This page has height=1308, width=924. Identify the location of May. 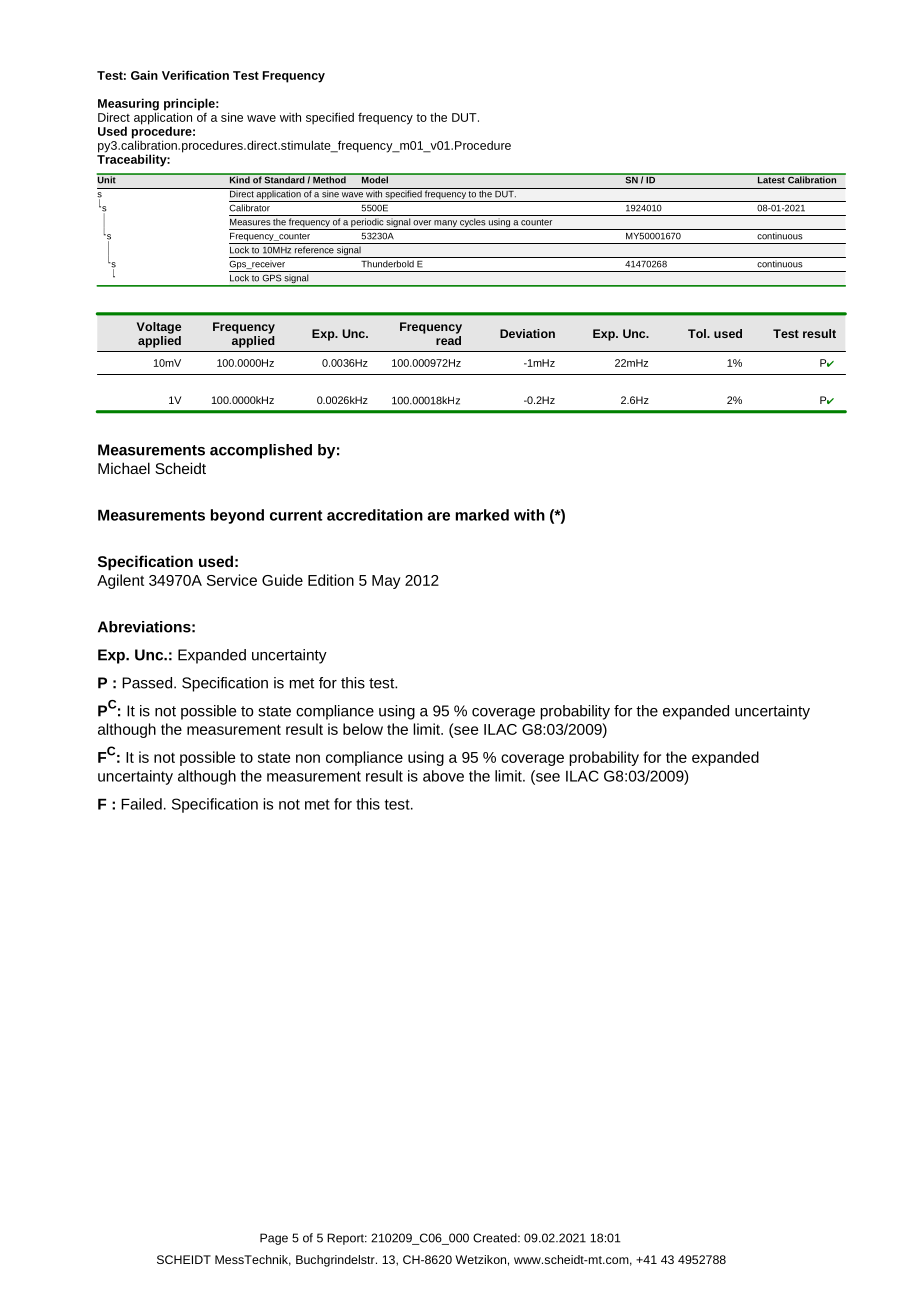
(386, 582).
